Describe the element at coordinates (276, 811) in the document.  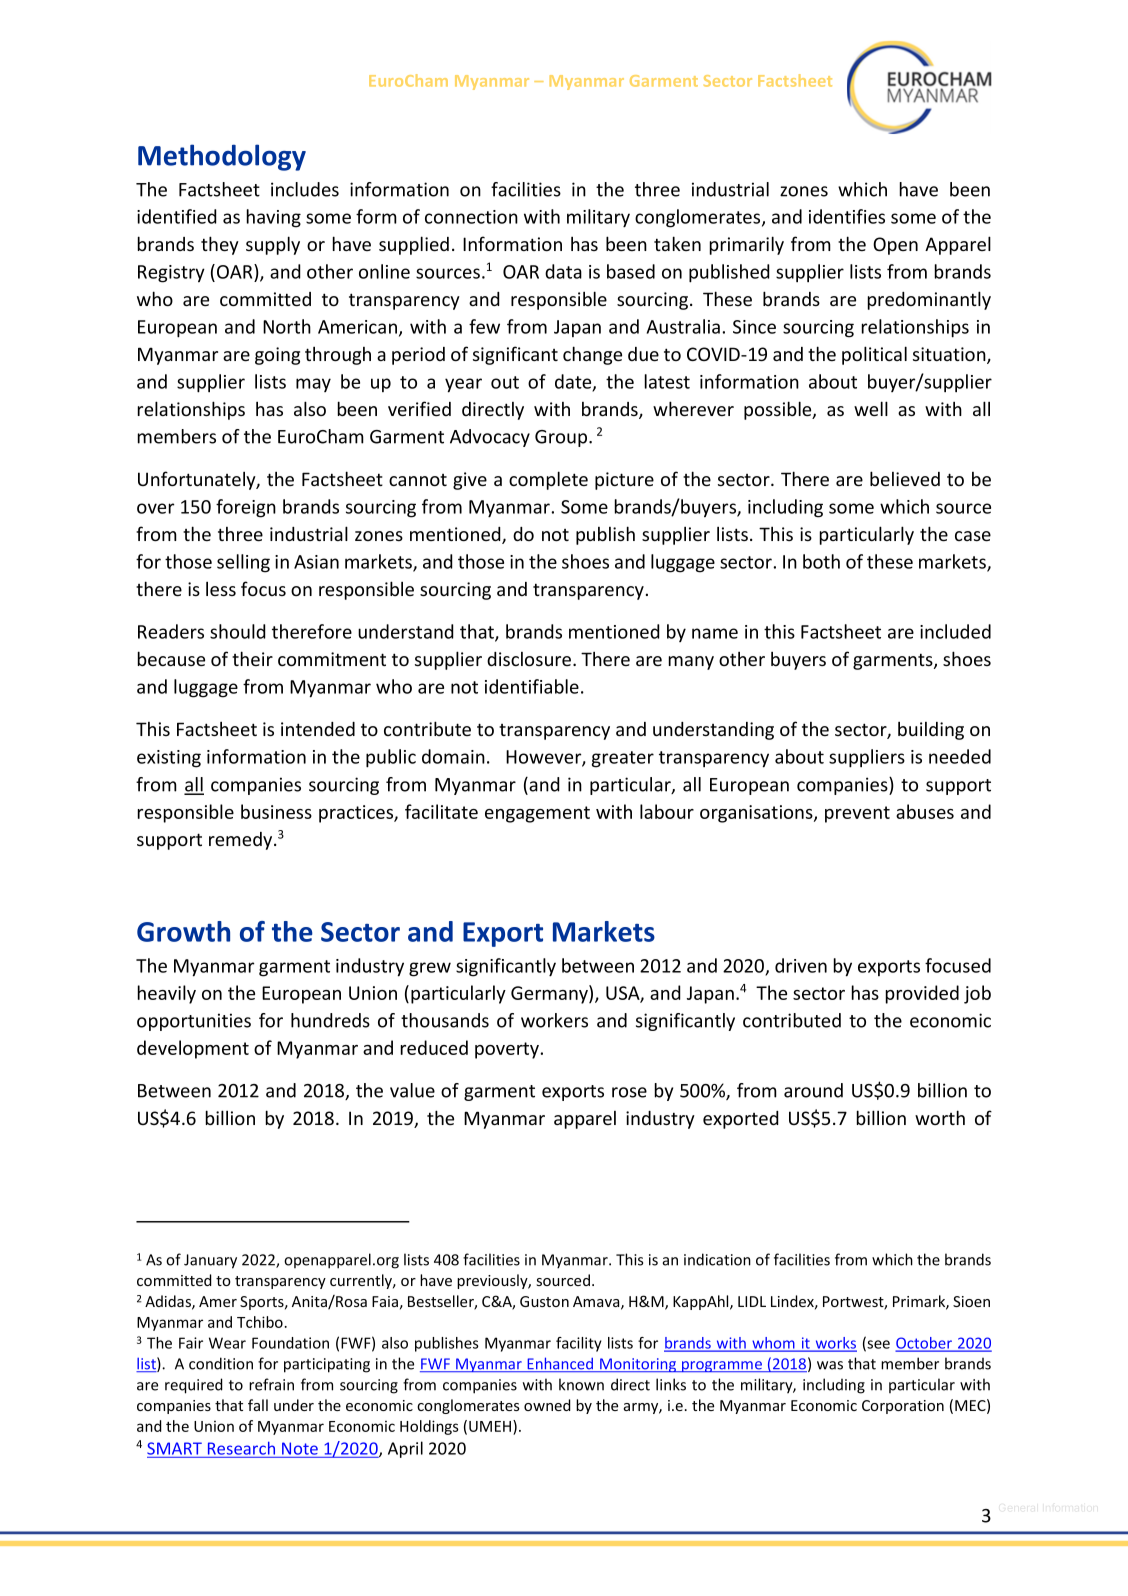
I see `business` at that location.
